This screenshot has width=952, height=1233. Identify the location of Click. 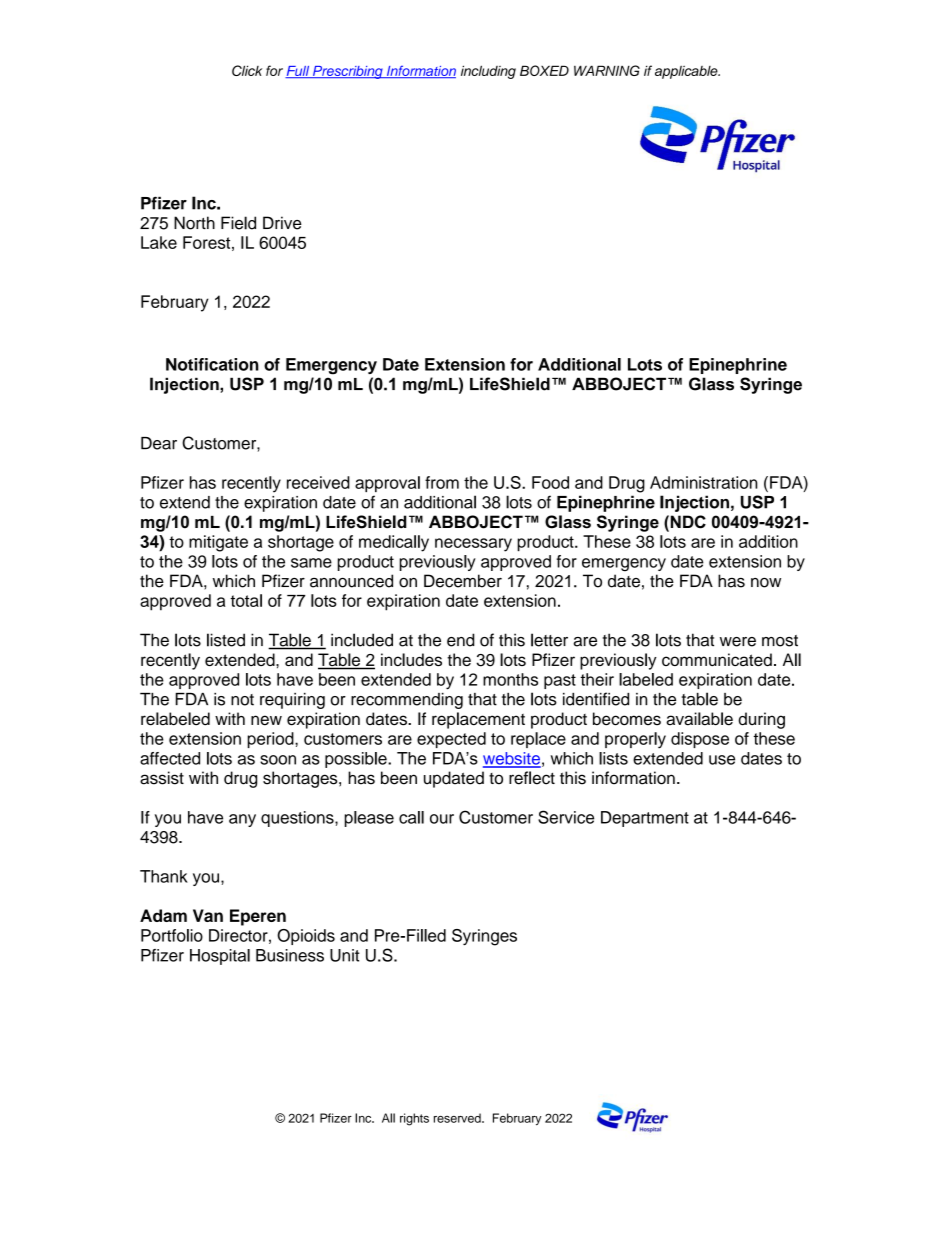
(247, 70).
